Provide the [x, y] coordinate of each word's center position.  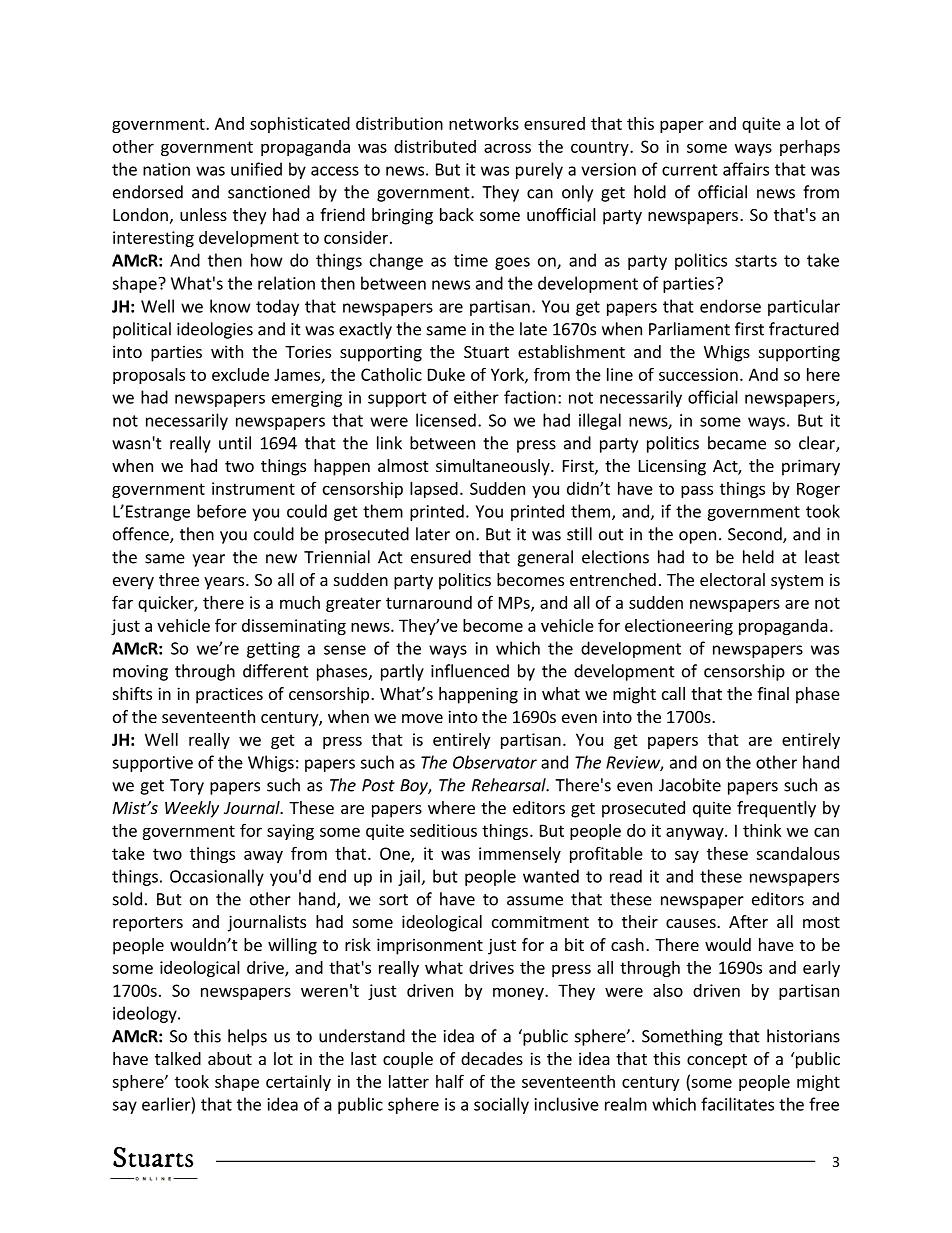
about [230, 1058]
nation [166, 169]
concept [717, 1061]
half [450, 1081]
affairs [746, 169]
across [507, 148]
